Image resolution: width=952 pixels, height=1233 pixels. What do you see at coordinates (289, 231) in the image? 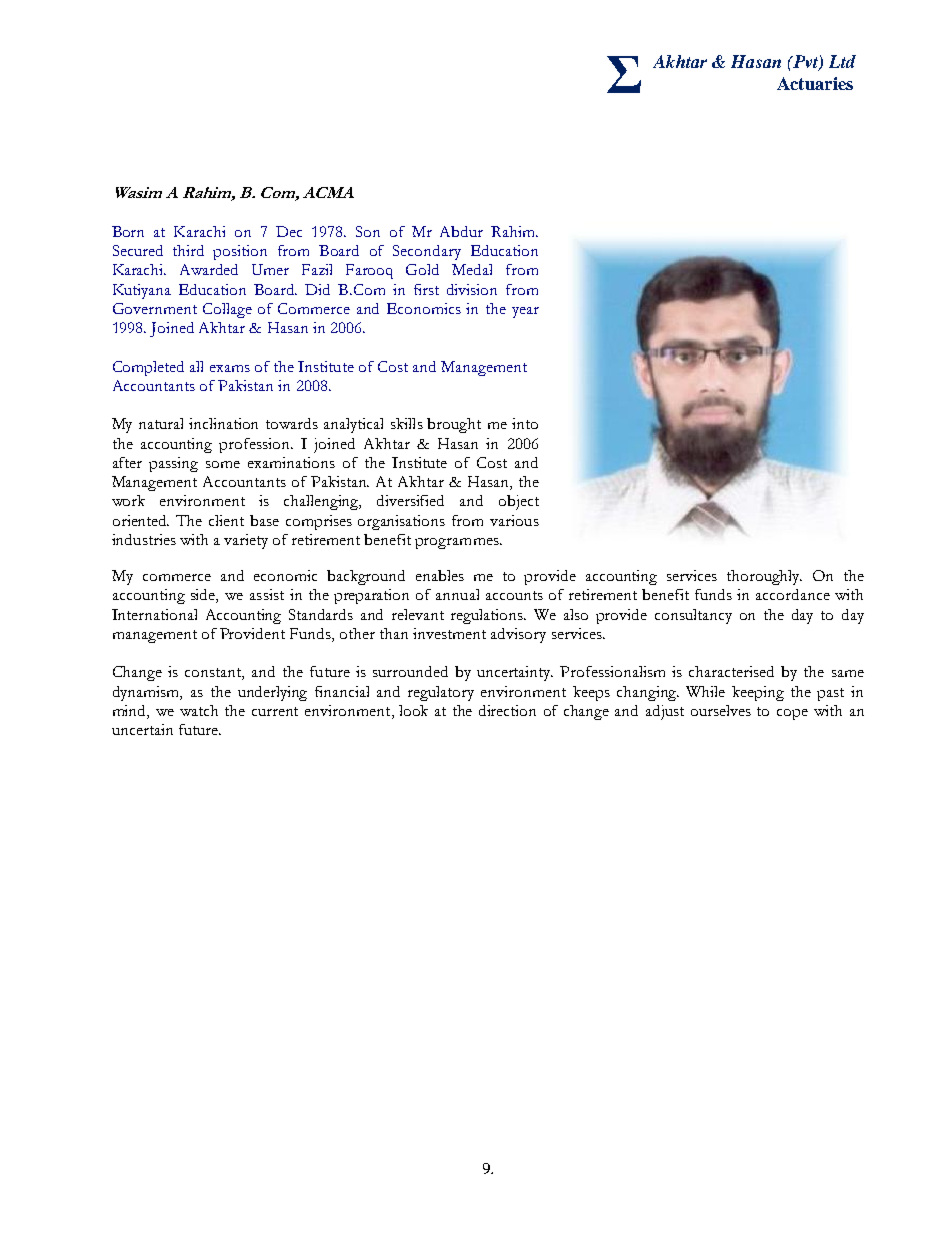
I see `Dec` at bounding box center [289, 231].
